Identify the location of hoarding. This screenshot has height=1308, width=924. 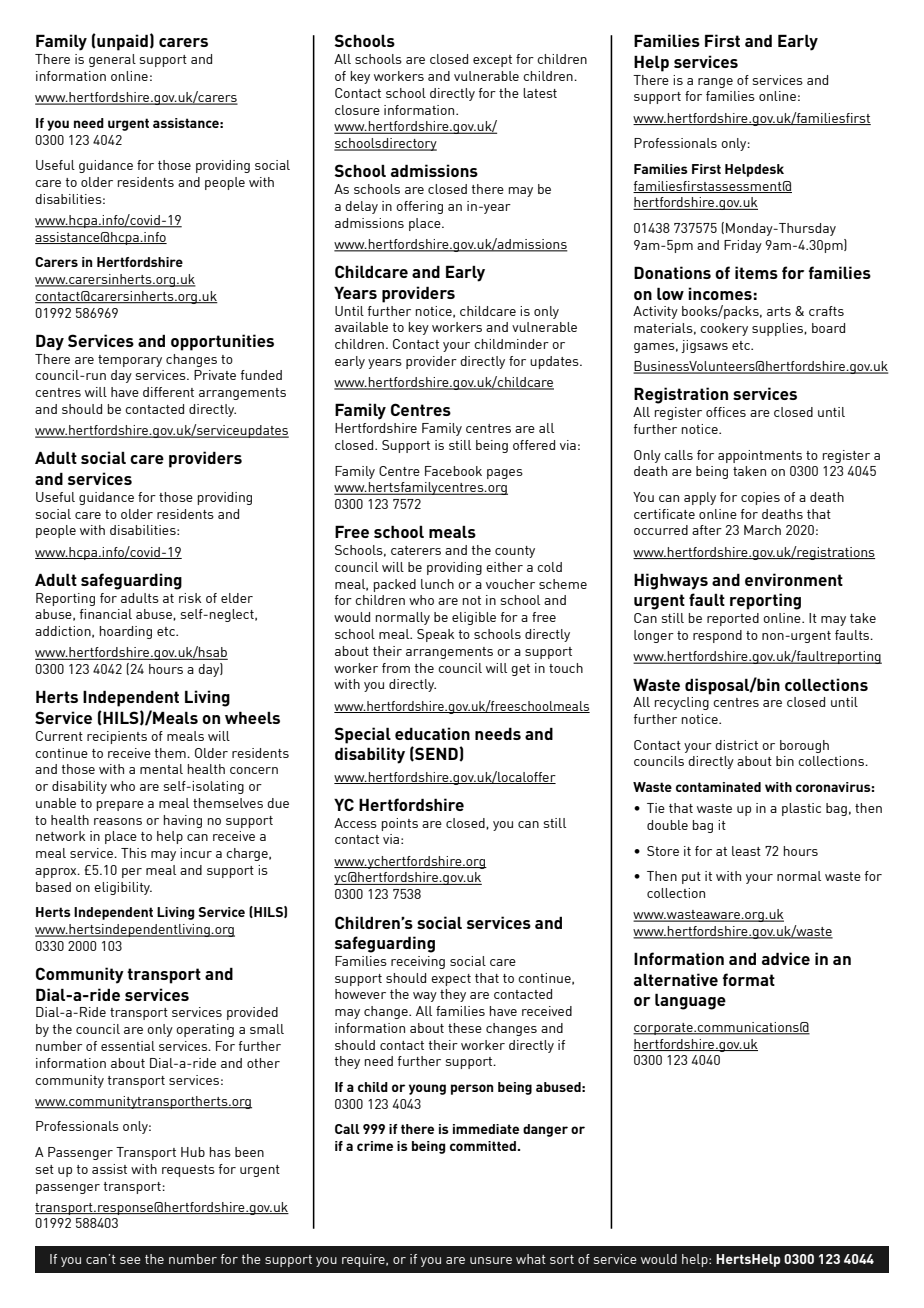
(126, 632).
